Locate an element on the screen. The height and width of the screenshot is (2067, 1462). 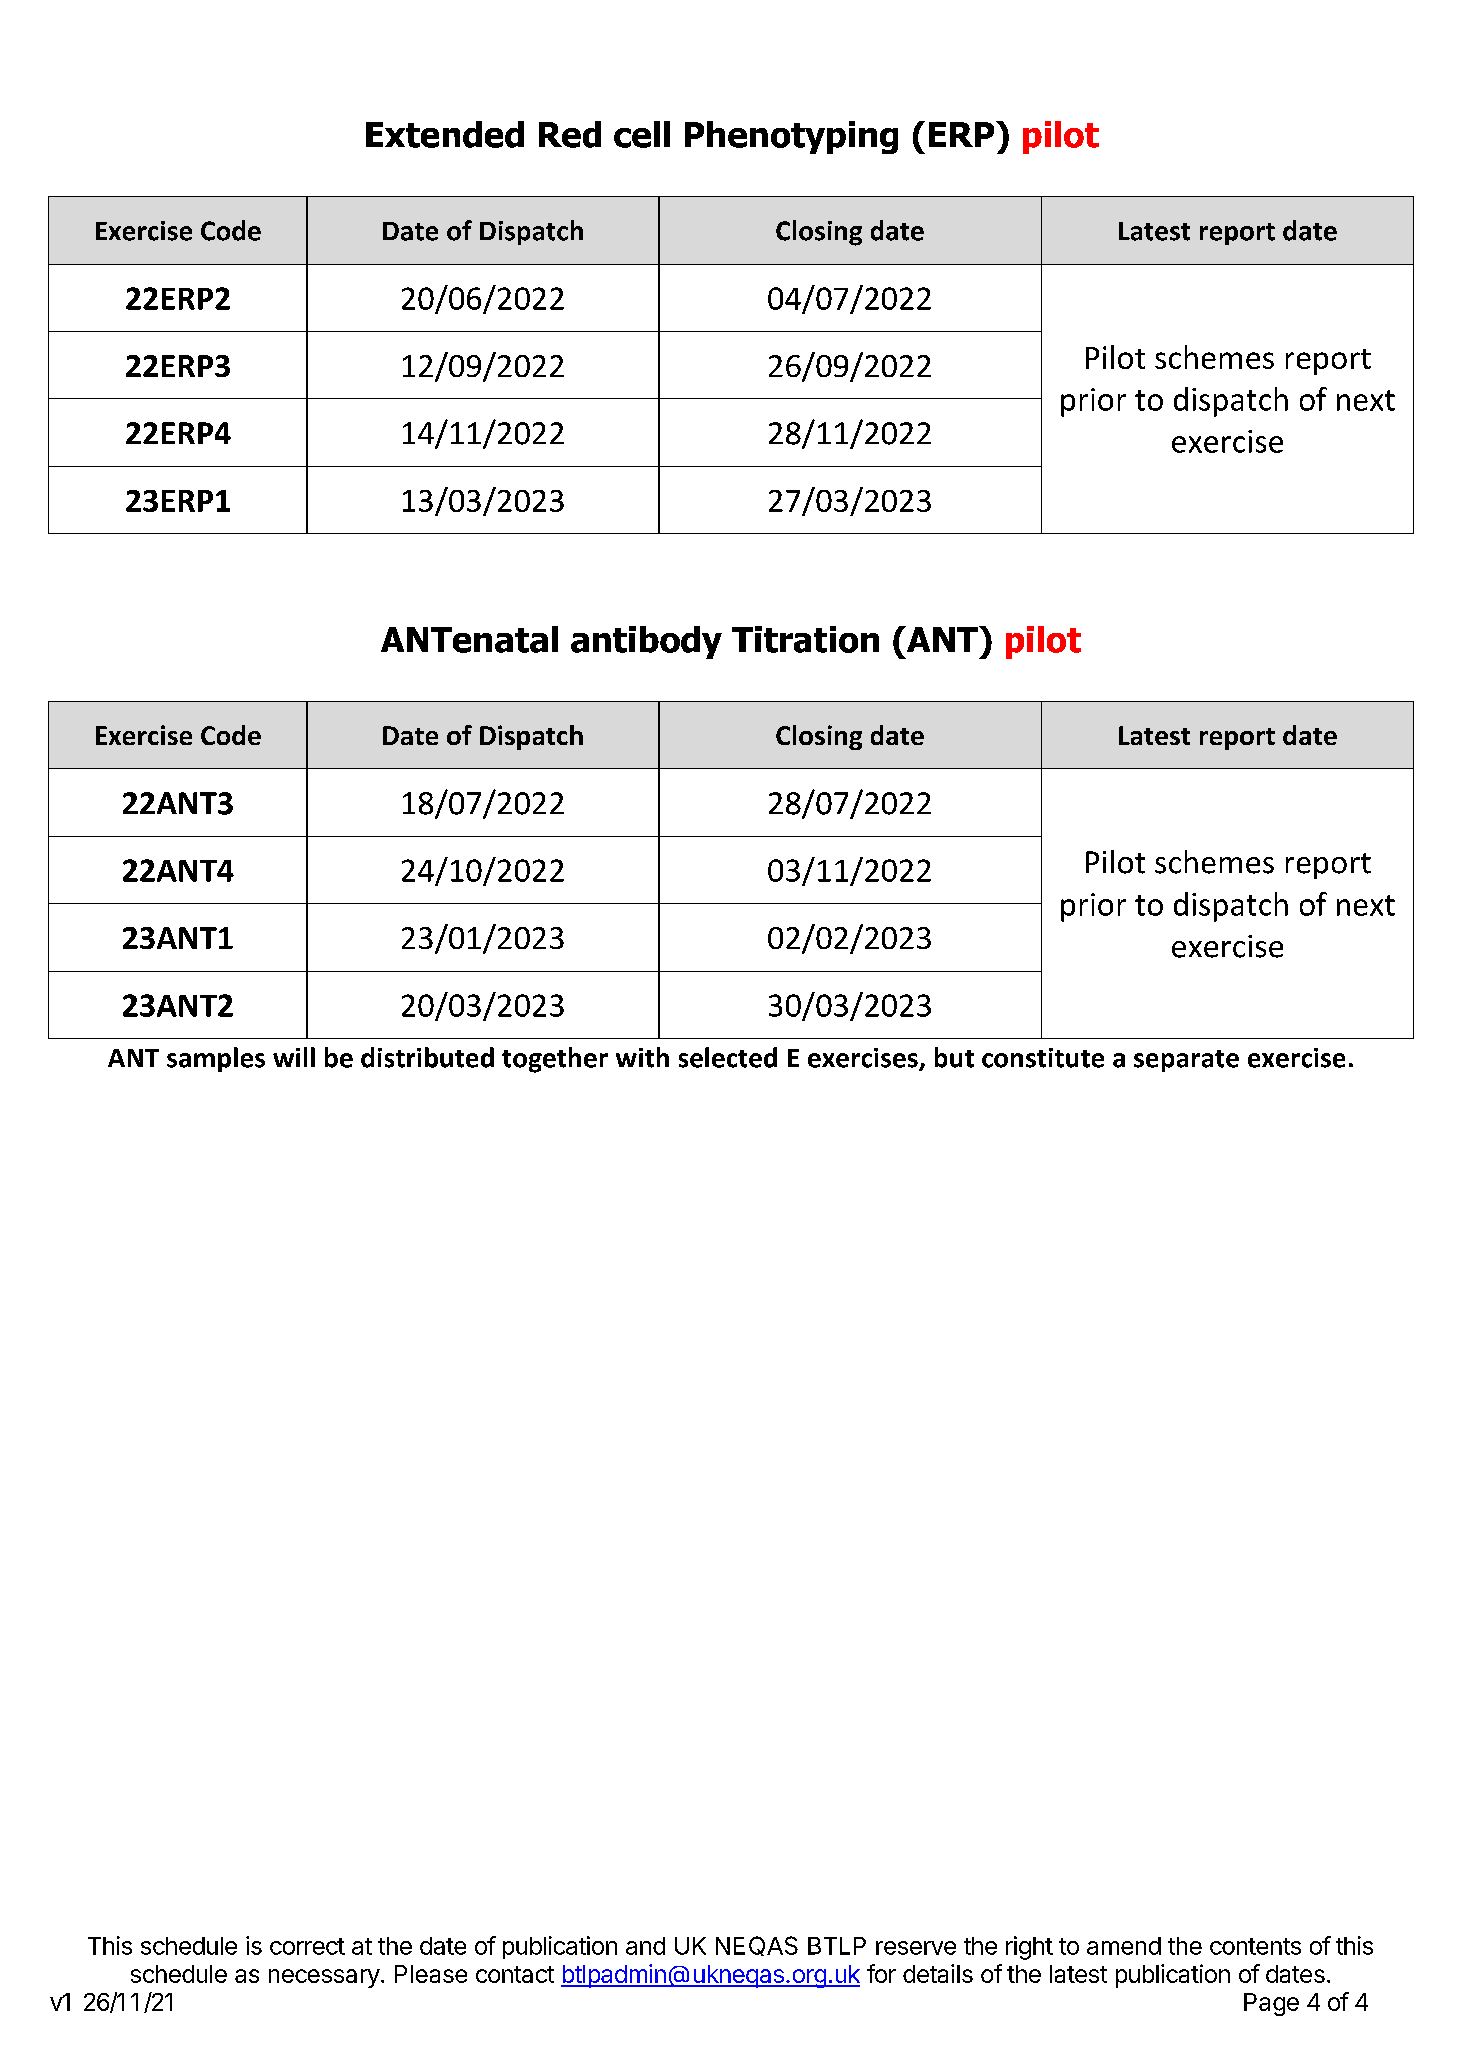
cell is located at coordinates (642, 134).
